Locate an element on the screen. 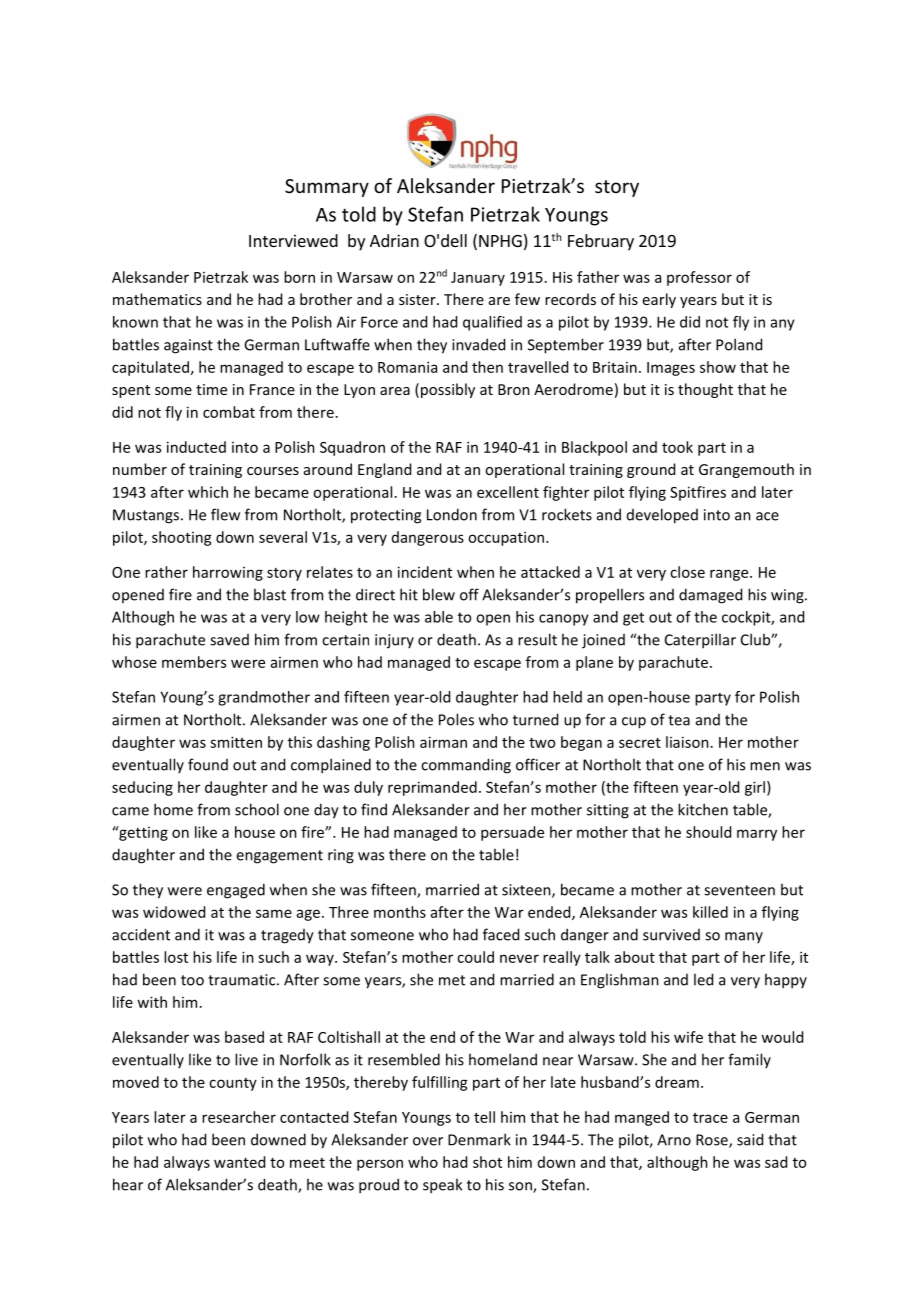  developed is located at coordinates (662, 516).
